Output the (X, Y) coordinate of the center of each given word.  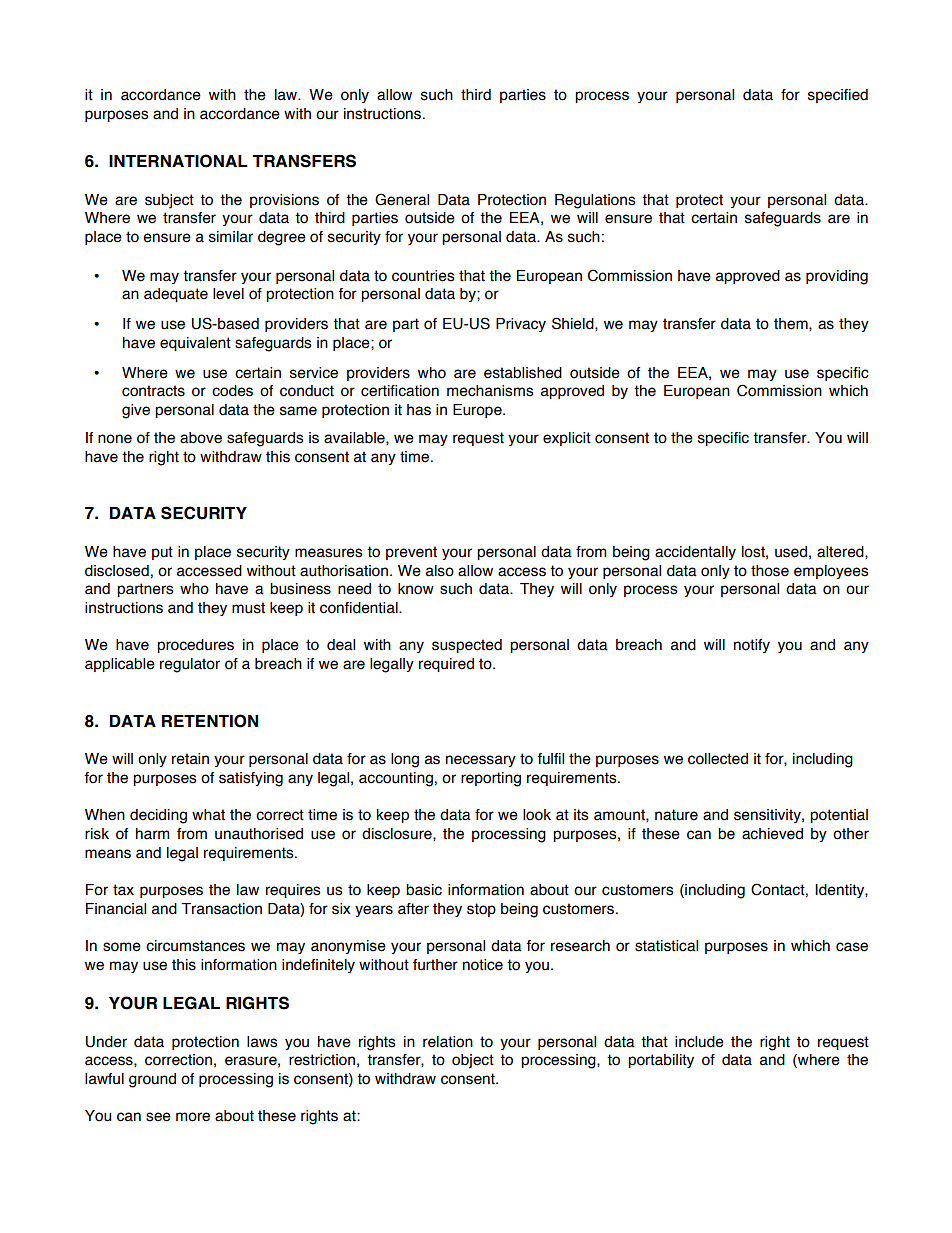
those (770, 571)
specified (838, 96)
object (473, 1061)
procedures (195, 646)
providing (837, 277)
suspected (467, 646)
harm (153, 834)
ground (152, 1080)
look (537, 815)
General (402, 199)
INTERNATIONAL (178, 161)
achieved (772, 834)
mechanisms (490, 391)
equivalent (195, 344)
